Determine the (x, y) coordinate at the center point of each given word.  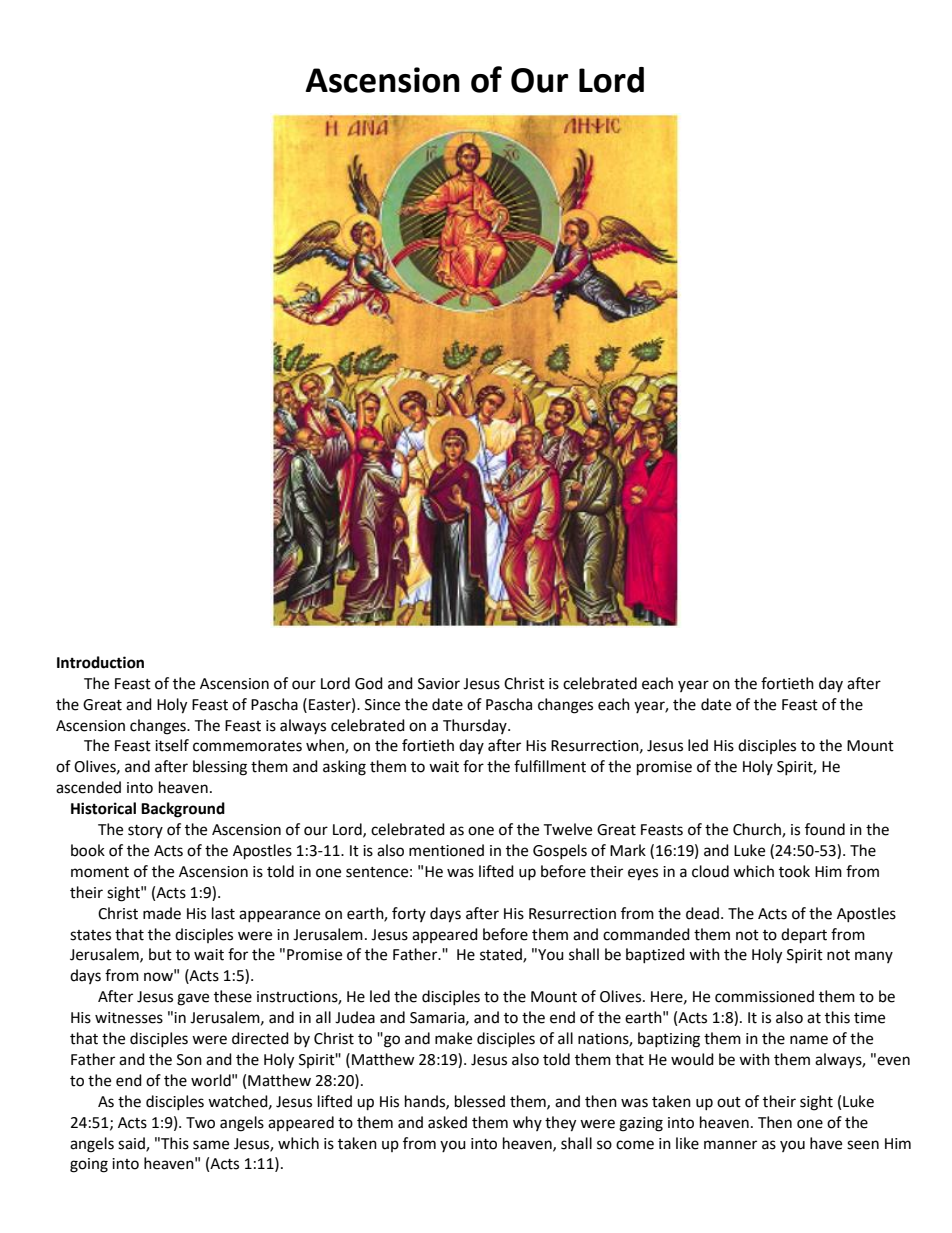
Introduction (100, 662)
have (826, 1143)
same (211, 1145)
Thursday (476, 726)
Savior (439, 684)
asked (447, 1122)
